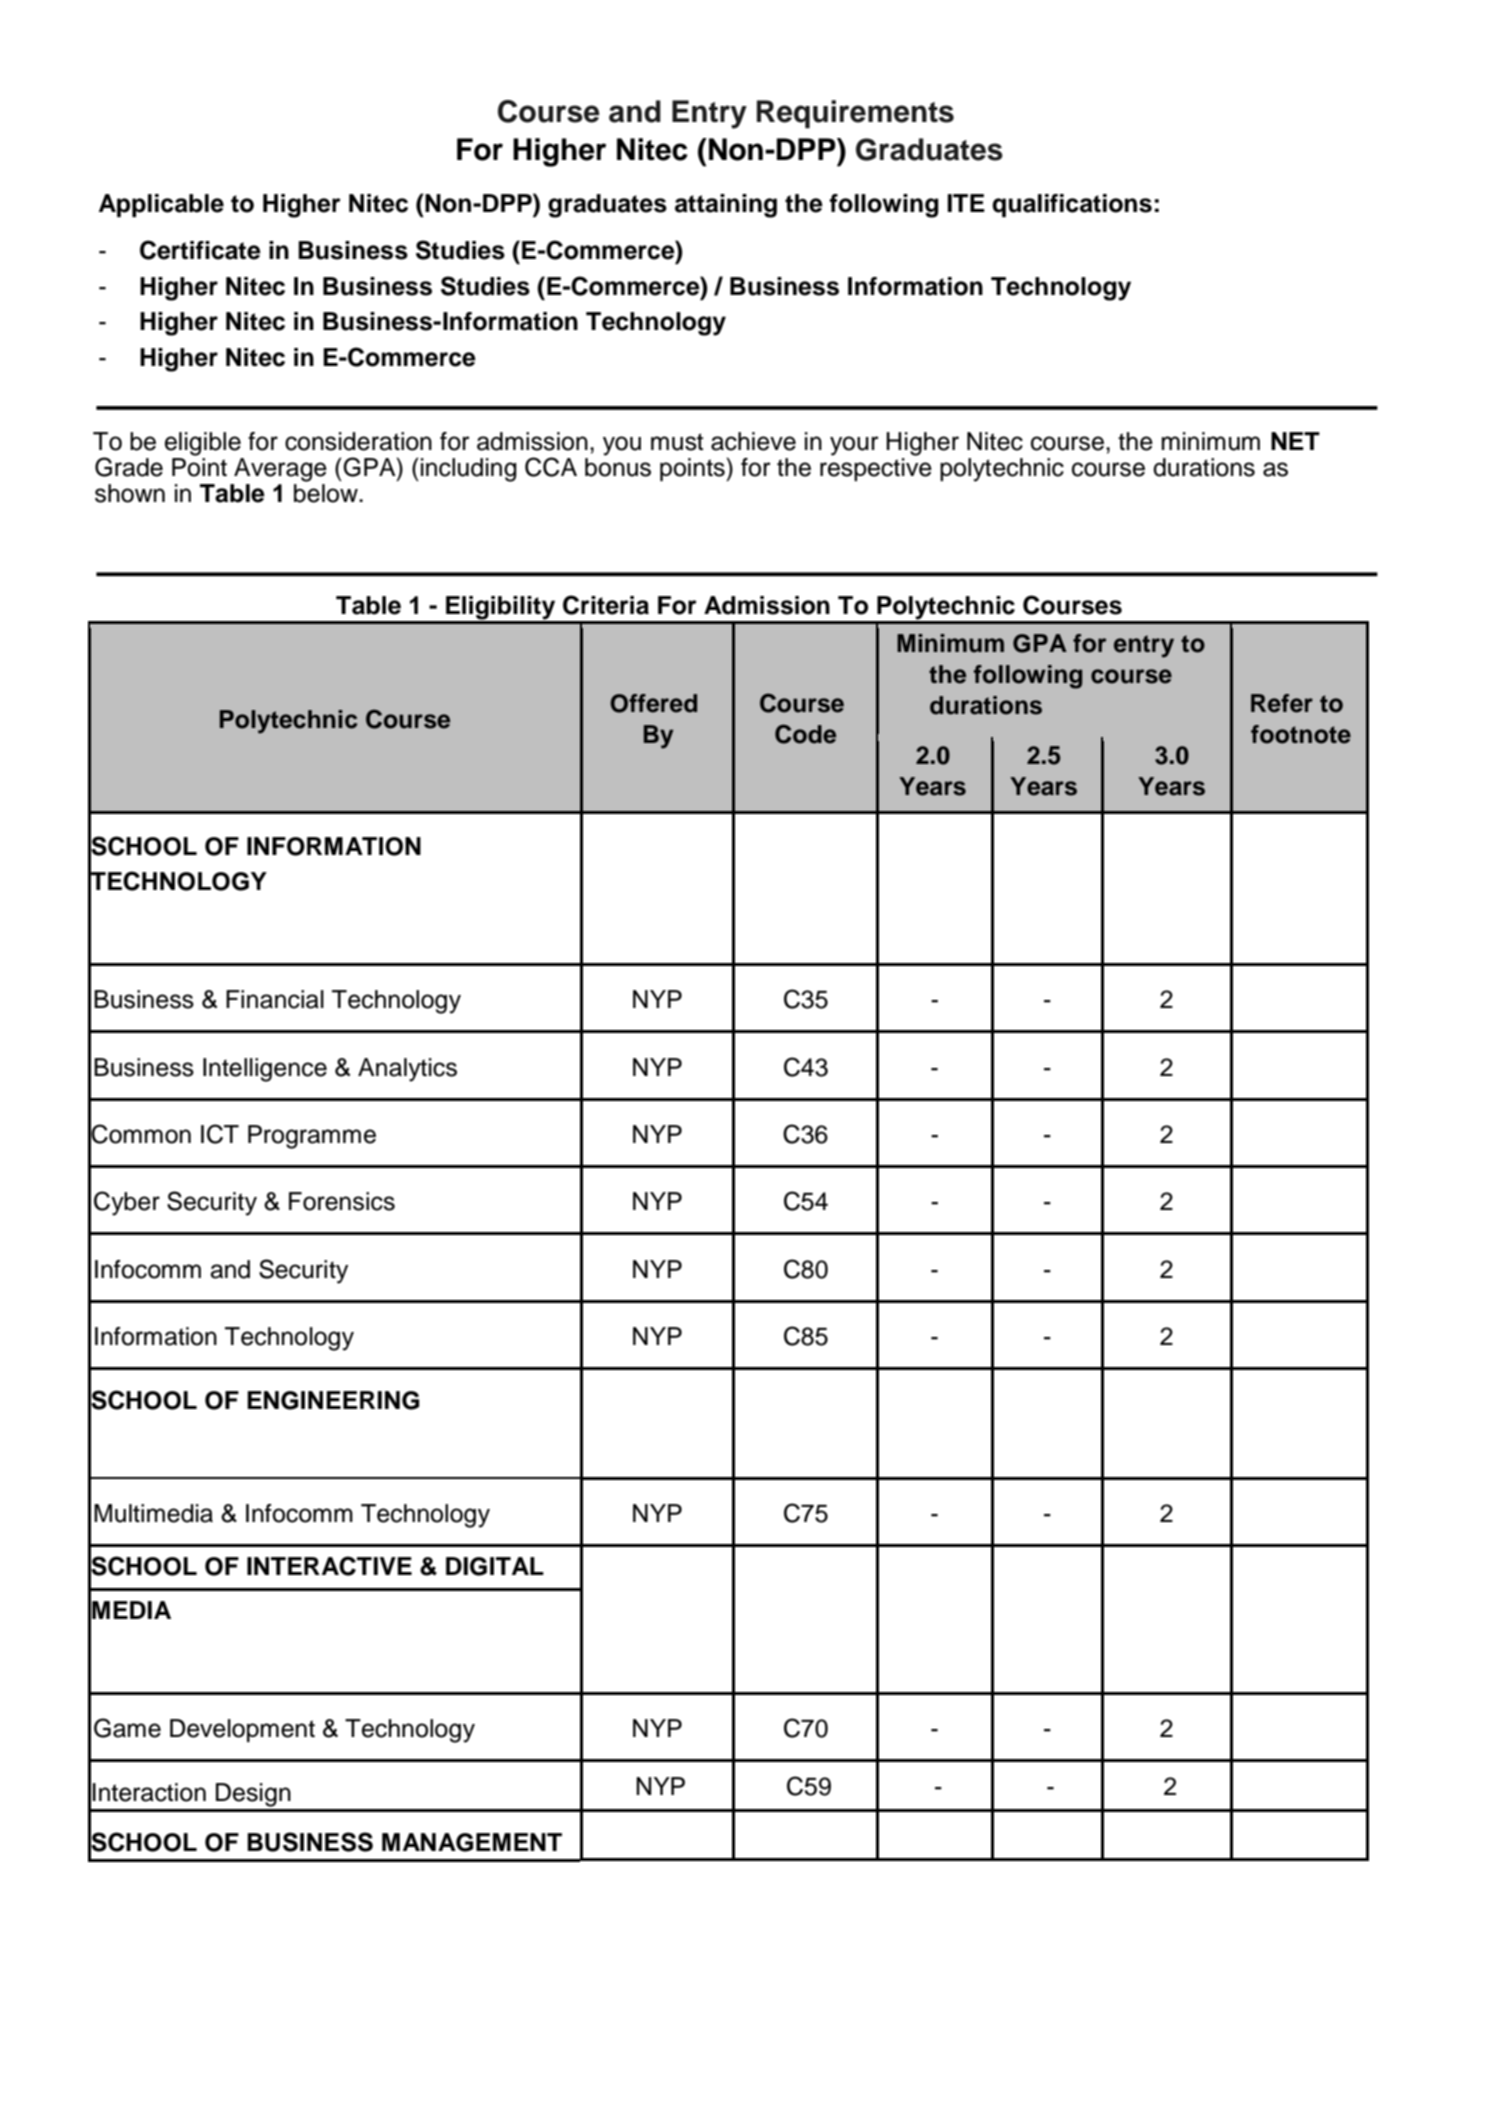 This screenshot has width=1488, height=2104. What do you see at coordinates (1301, 734) in the screenshot?
I see `footnote` at bounding box center [1301, 734].
